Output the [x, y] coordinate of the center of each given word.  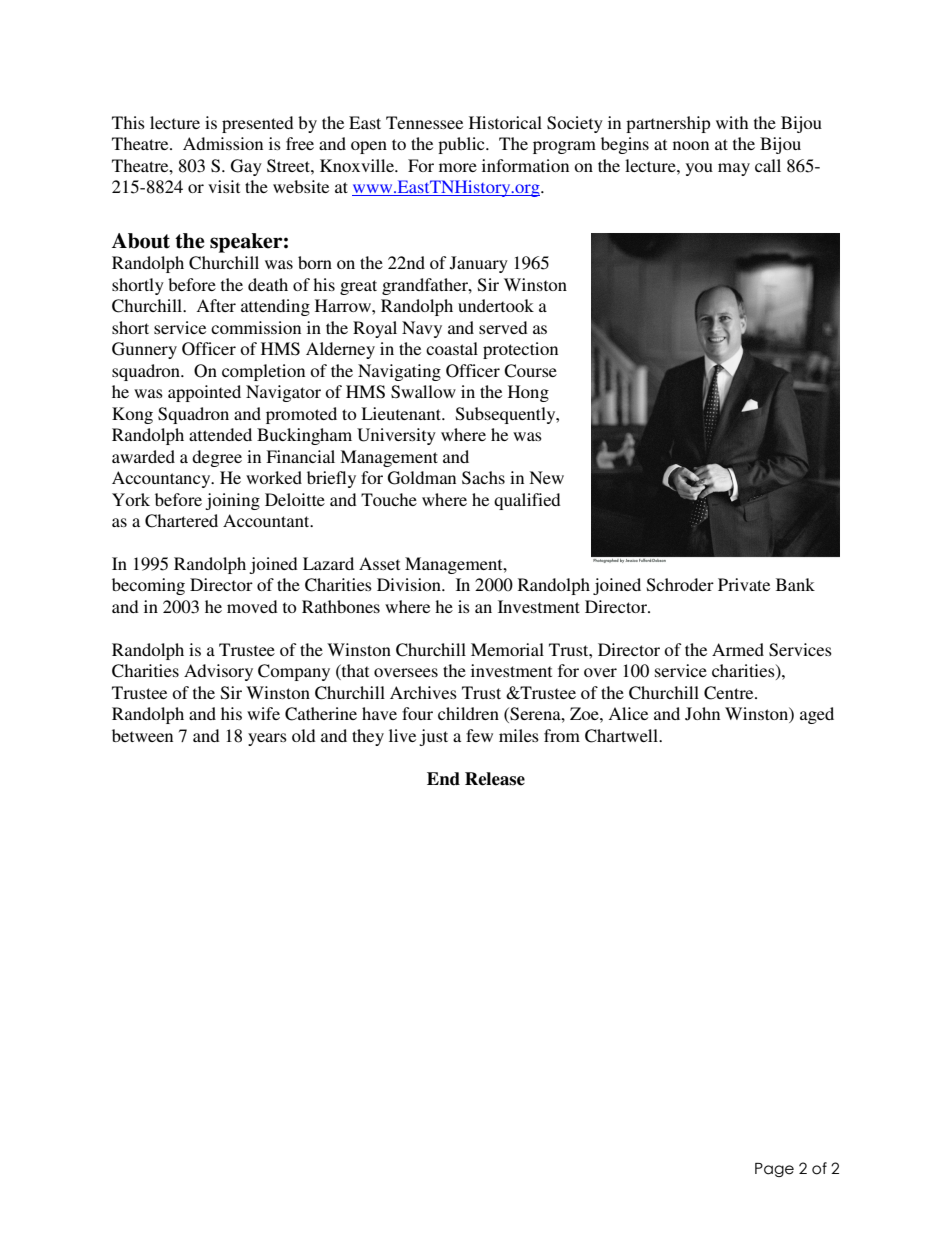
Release [495, 779]
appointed [204, 393]
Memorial [507, 649]
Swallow [423, 392]
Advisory [218, 672]
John [702, 714]
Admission [223, 143]
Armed [738, 649]
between [142, 735]
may [734, 169]
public [462, 145]
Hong [528, 393]
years [267, 739]
